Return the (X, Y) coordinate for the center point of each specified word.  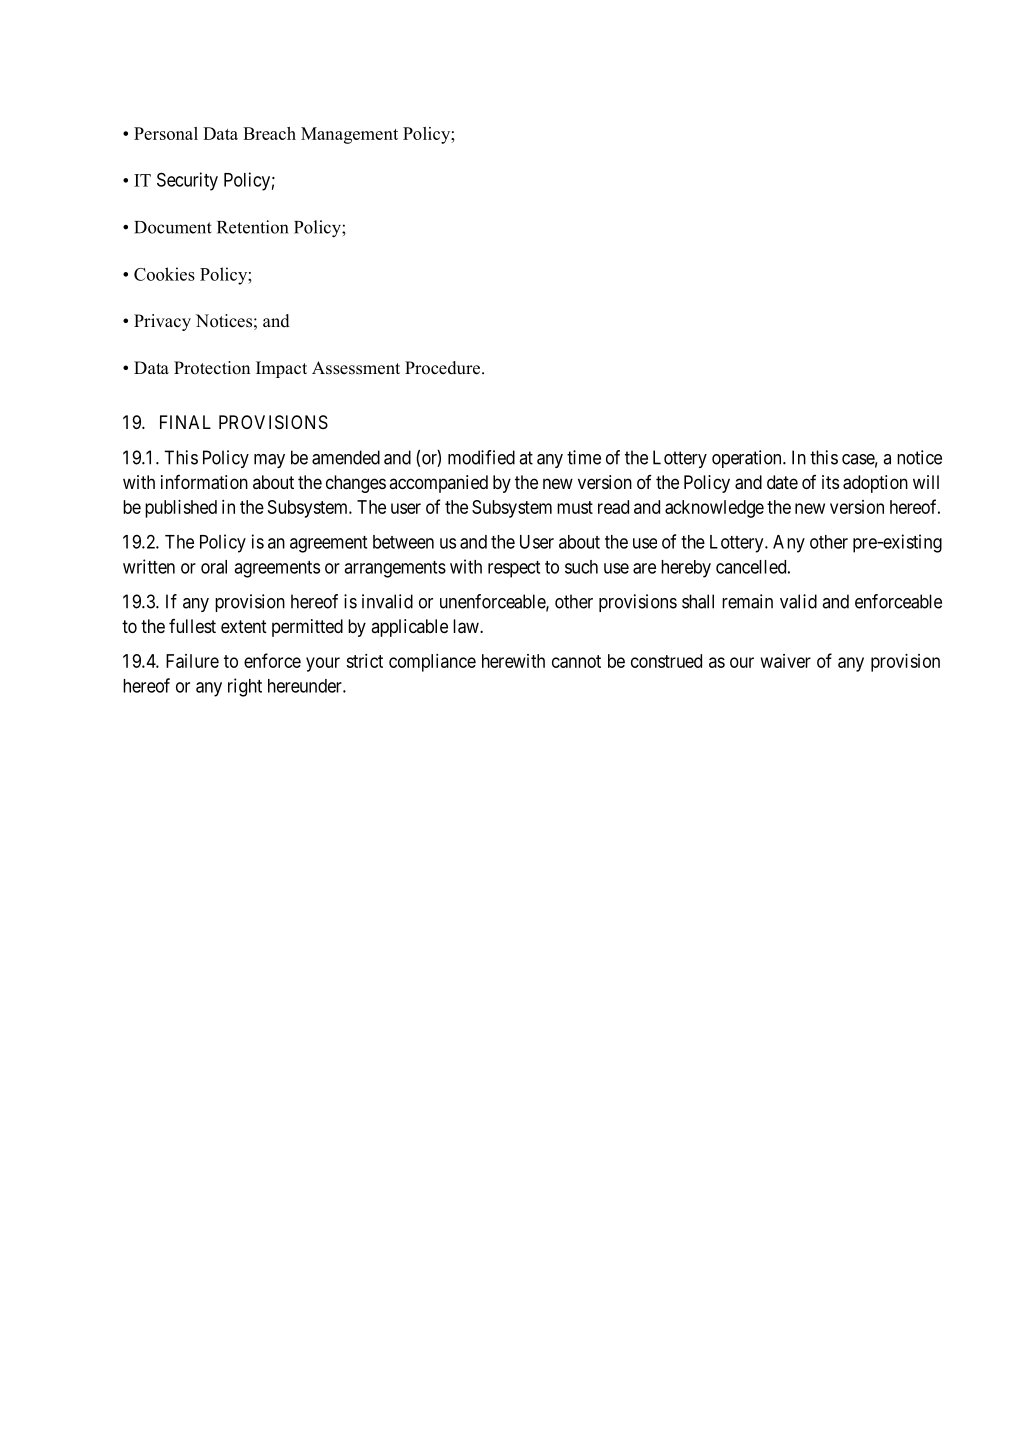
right (245, 687)
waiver (786, 661)
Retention (253, 227)
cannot (576, 661)
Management (349, 135)
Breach (269, 133)
